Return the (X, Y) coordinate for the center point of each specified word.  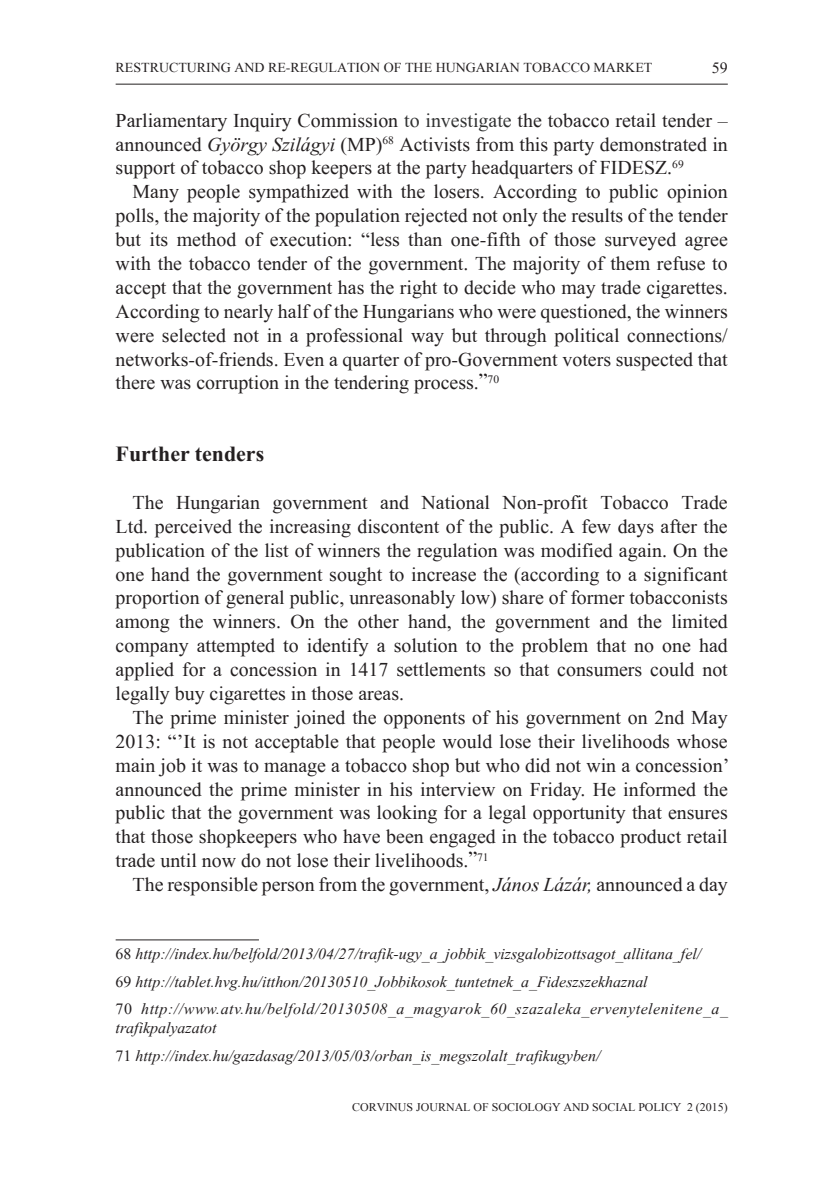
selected (194, 335)
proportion (157, 599)
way (427, 339)
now (219, 862)
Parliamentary (171, 122)
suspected (654, 361)
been (405, 836)
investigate (468, 122)
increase (444, 574)
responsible (213, 886)
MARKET (623, 67)
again (641, 552)
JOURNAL (443, 1107)
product (650, 838)
